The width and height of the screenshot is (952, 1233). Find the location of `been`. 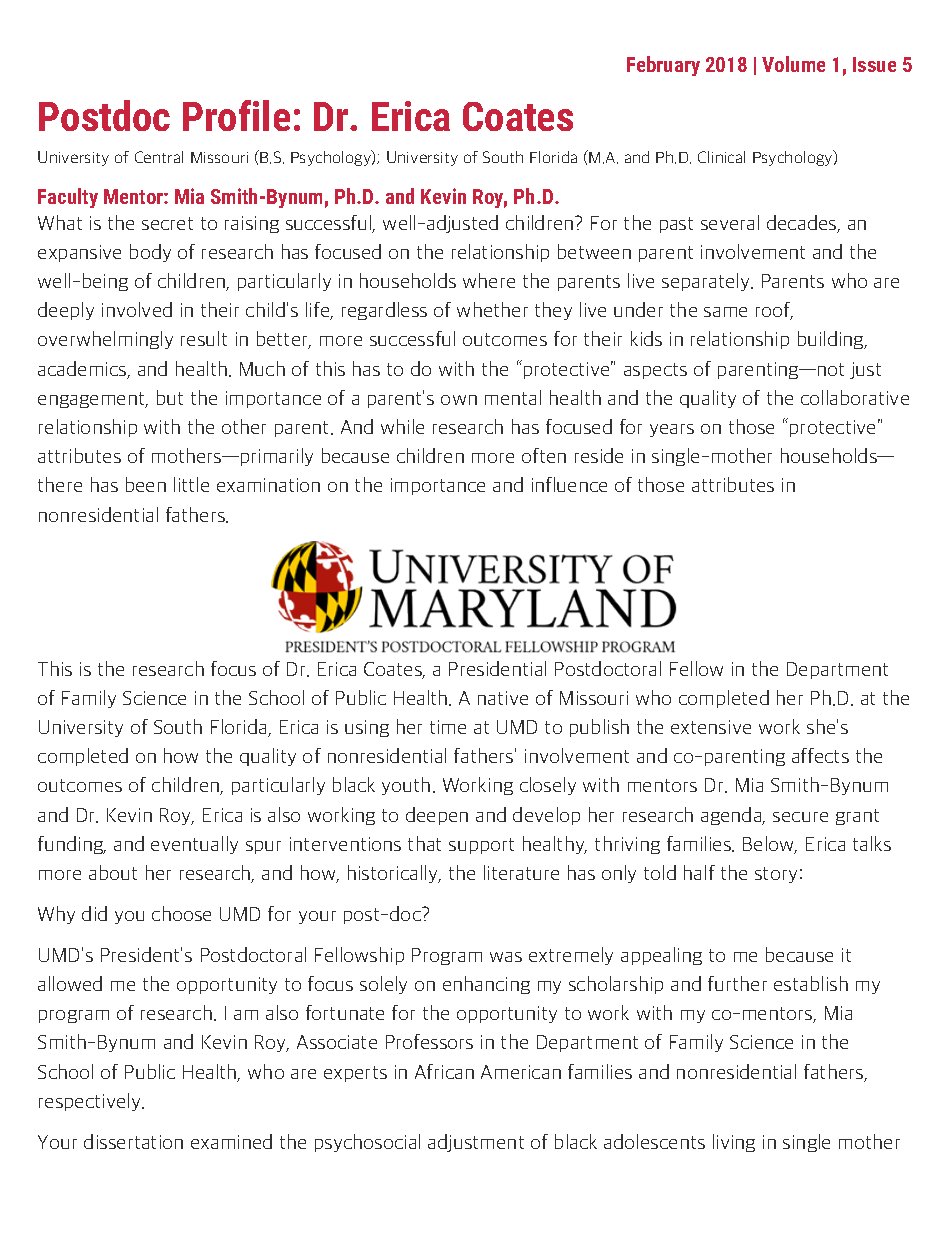

been is located at coordinates (146, 484).
